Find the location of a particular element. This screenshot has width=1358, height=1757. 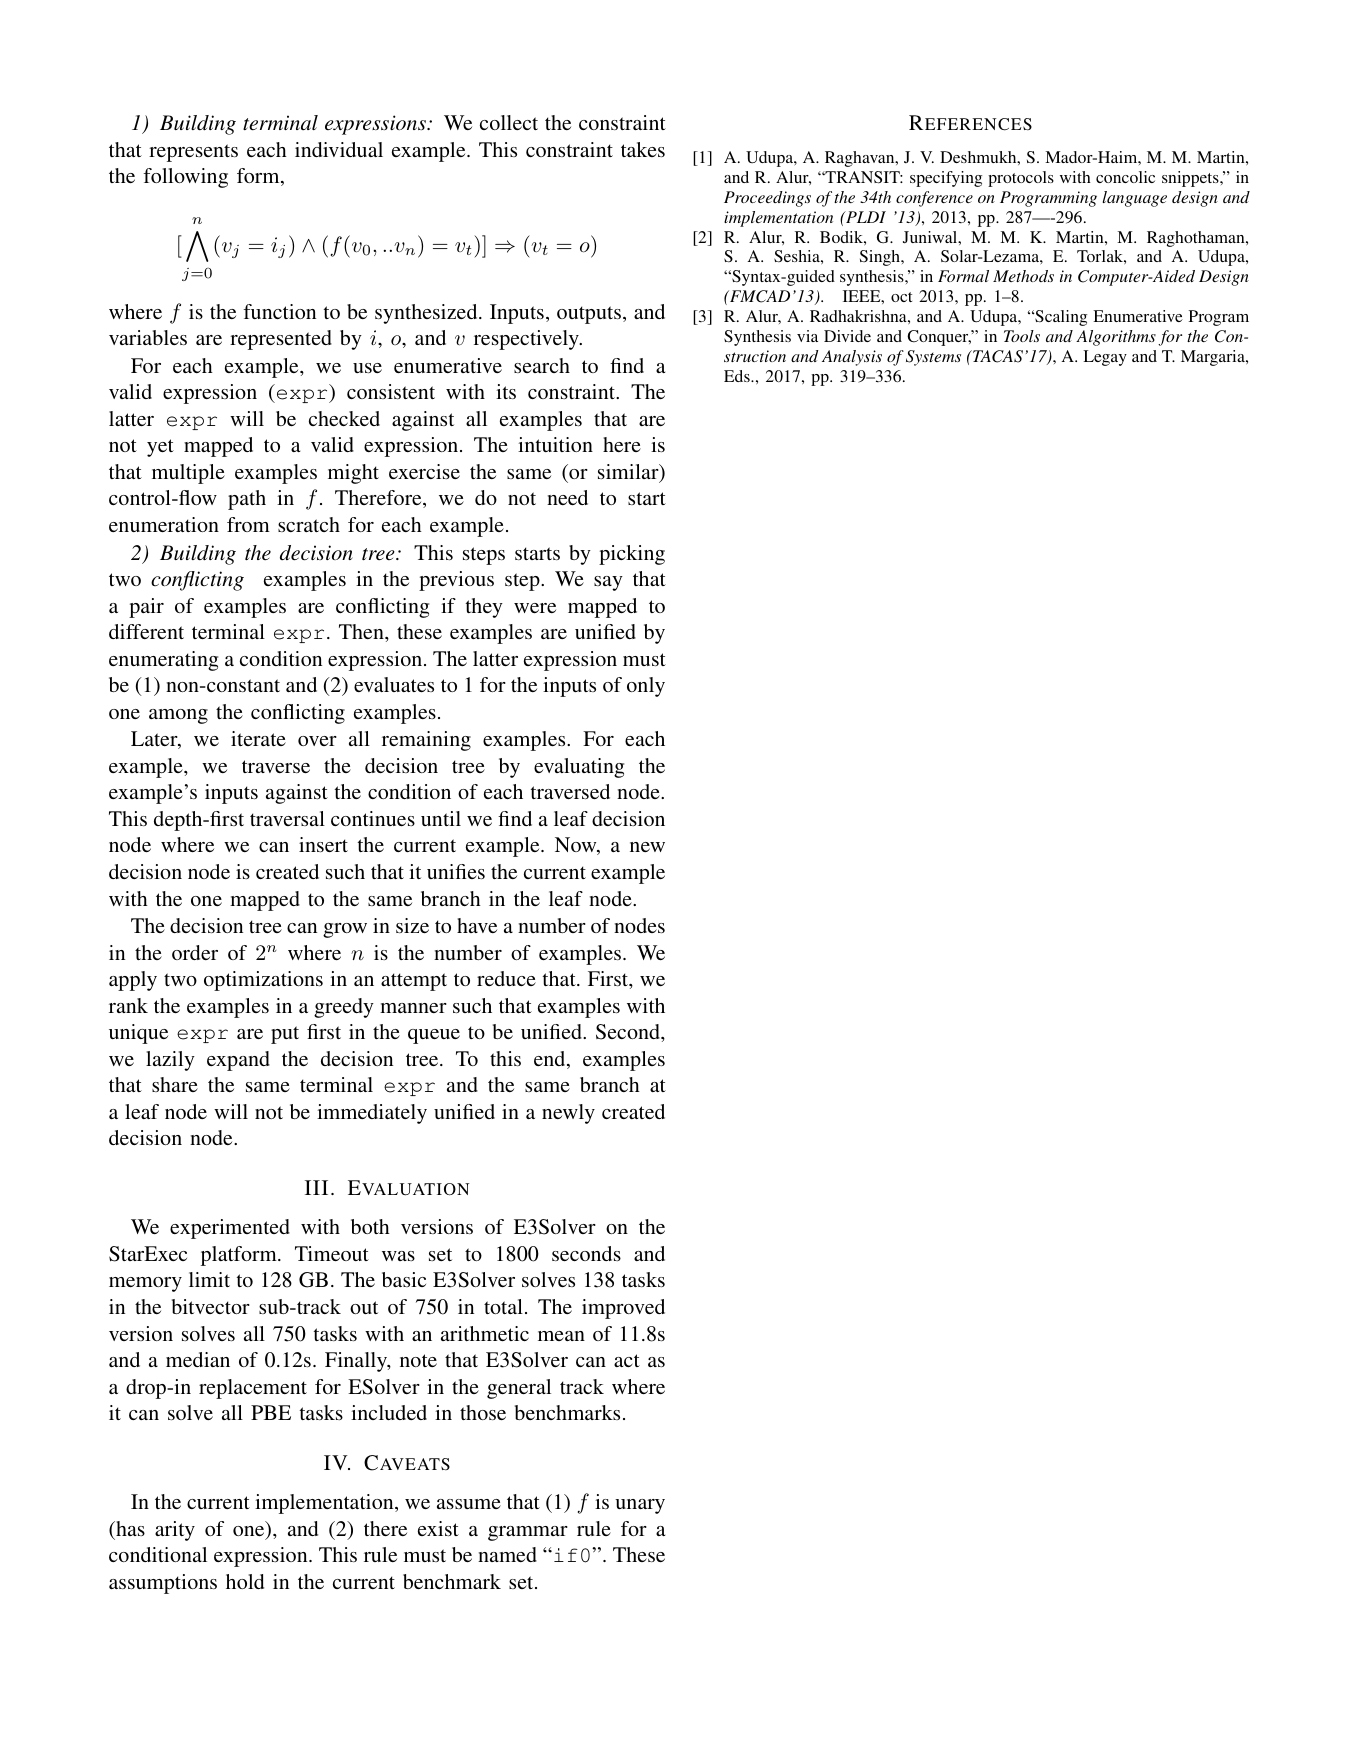

optimizations is located at coordinates (263, 981).
